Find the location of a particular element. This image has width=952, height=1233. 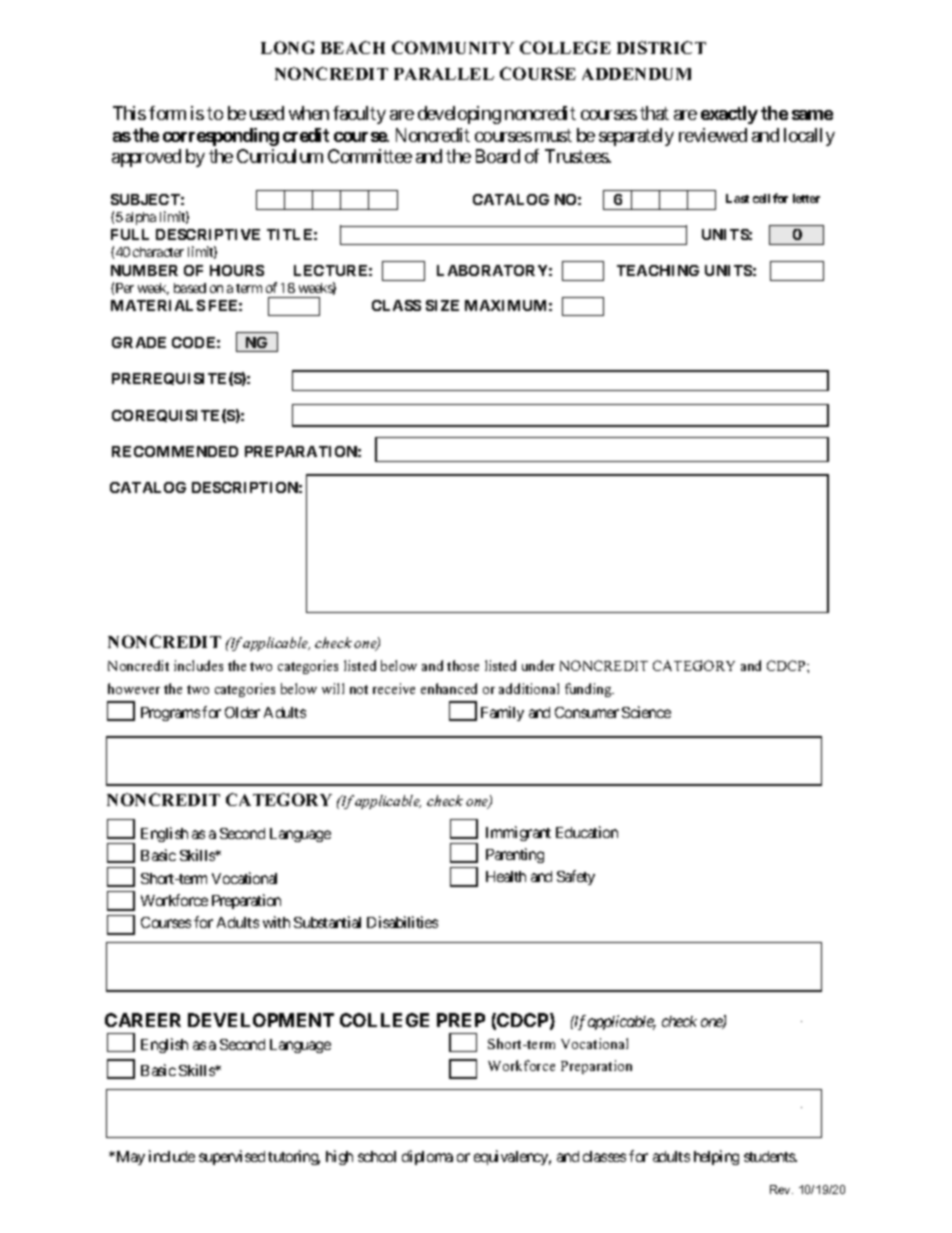

PARALLEL is located at coordinates (444, 74).
